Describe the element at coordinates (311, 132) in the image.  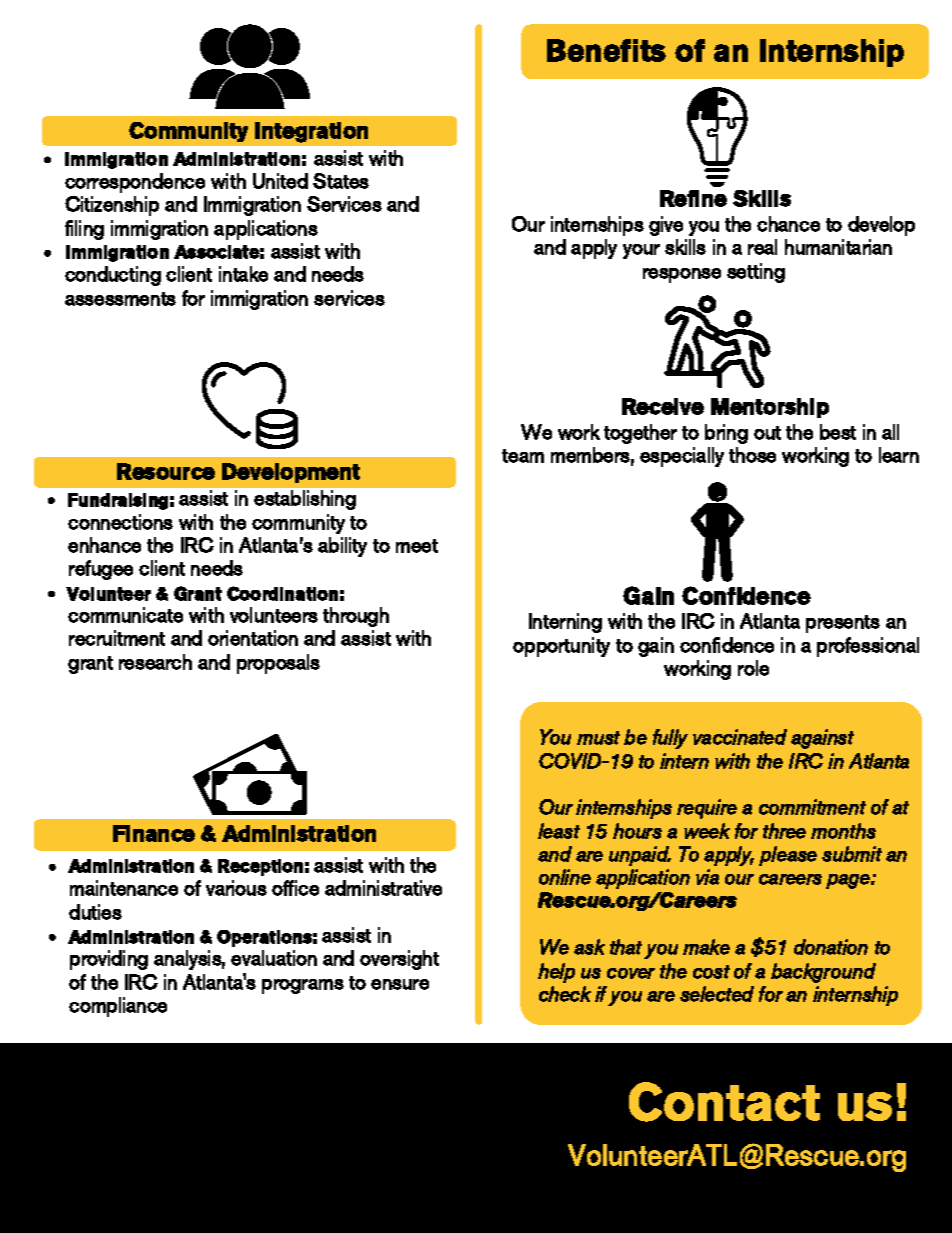
I see `Integration` at that location.
